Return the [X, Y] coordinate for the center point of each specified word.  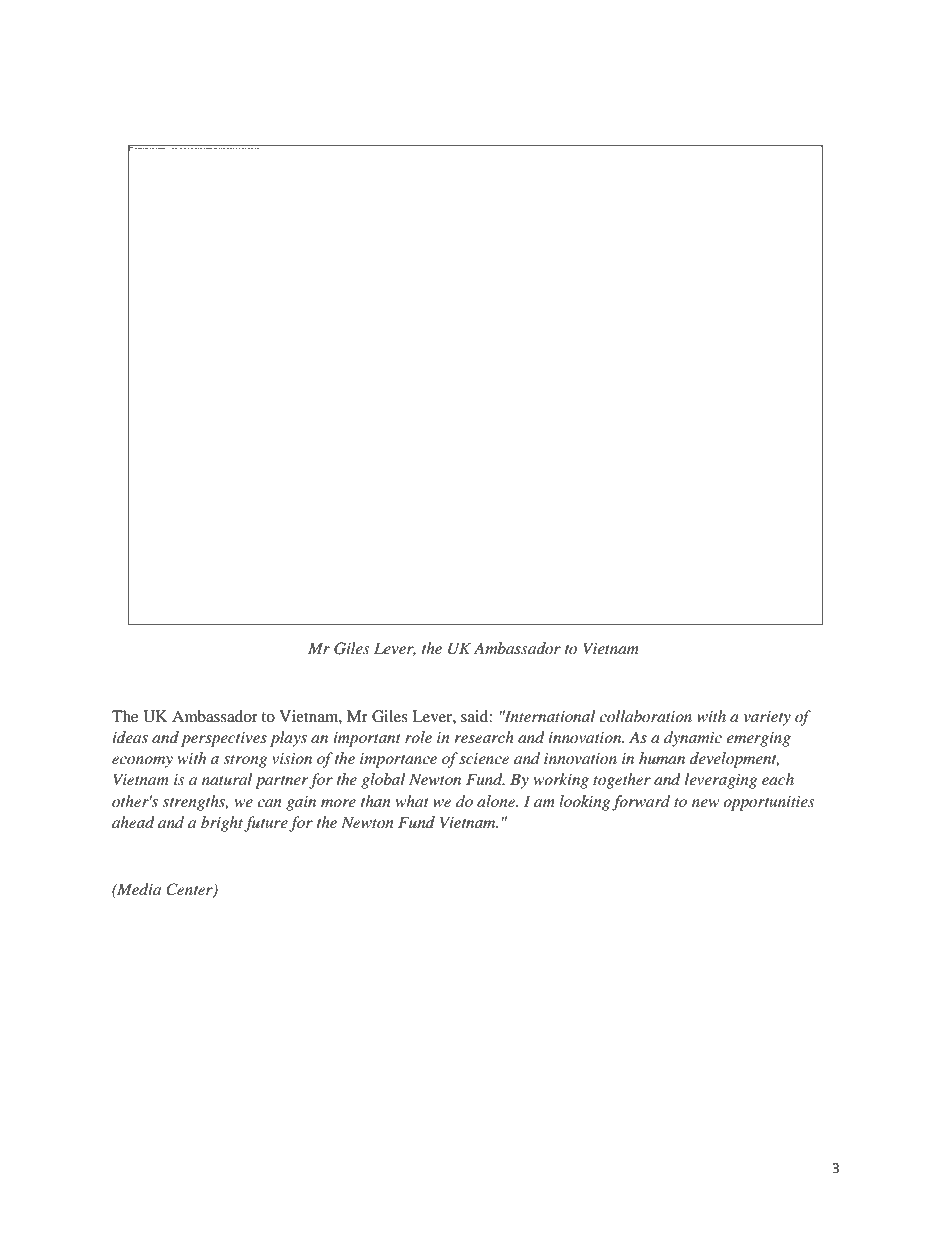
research [484, 737]
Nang [394, 68]
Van [301, 66]
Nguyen [260, 68]
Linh [329, 66]
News [185, 67]
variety [767, 718]
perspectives [224, 739]
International [549, 716]
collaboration [645, 716]
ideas [130, 737]
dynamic [693, 739]
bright [222, 824]
